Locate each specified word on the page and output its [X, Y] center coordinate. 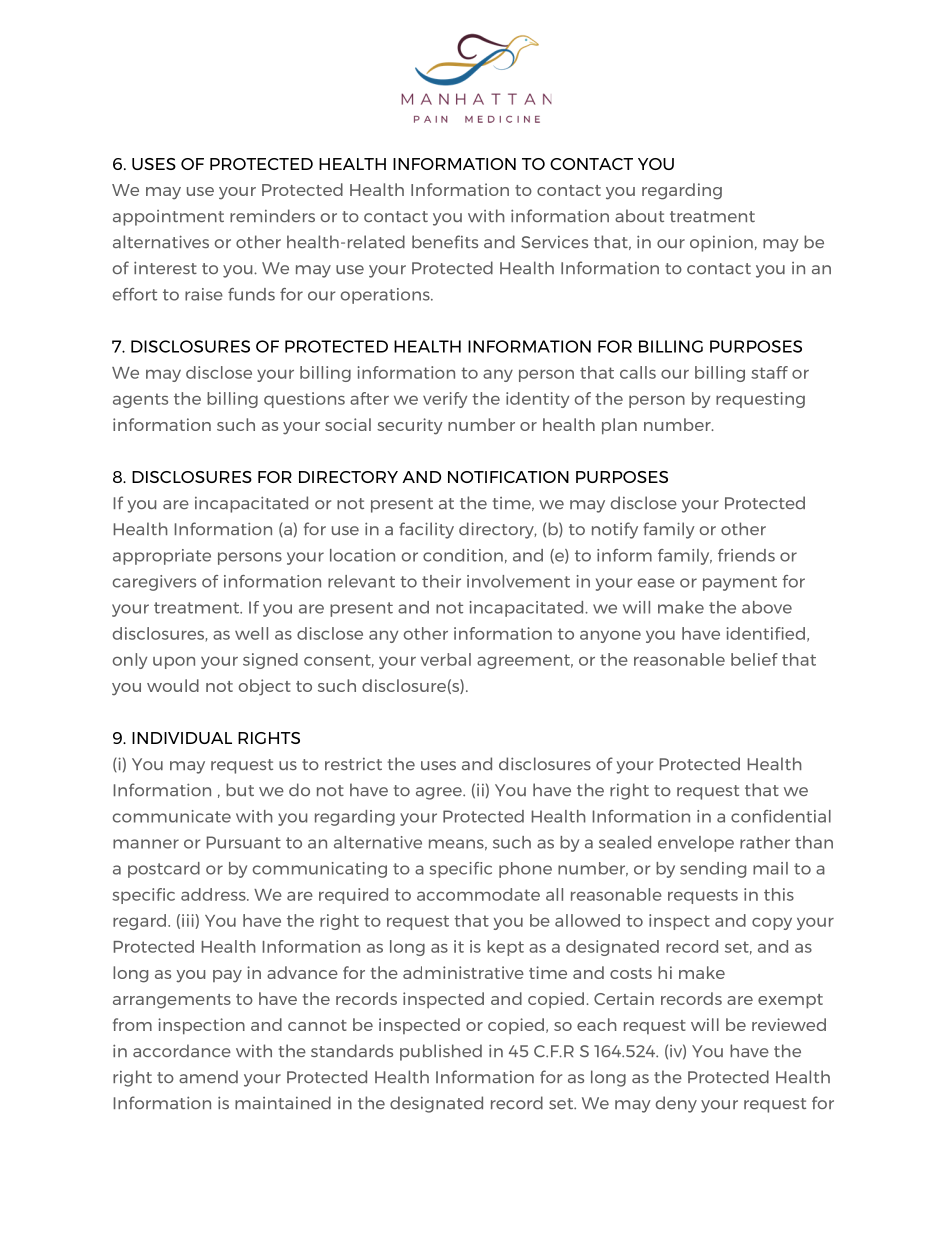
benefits [445, 241]
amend [208, 1076]
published [441, 1052]
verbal [446, 659]
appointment [168, 218]
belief [754, 659]
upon [174, 663]
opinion [721, 244]
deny [676, 1104]
